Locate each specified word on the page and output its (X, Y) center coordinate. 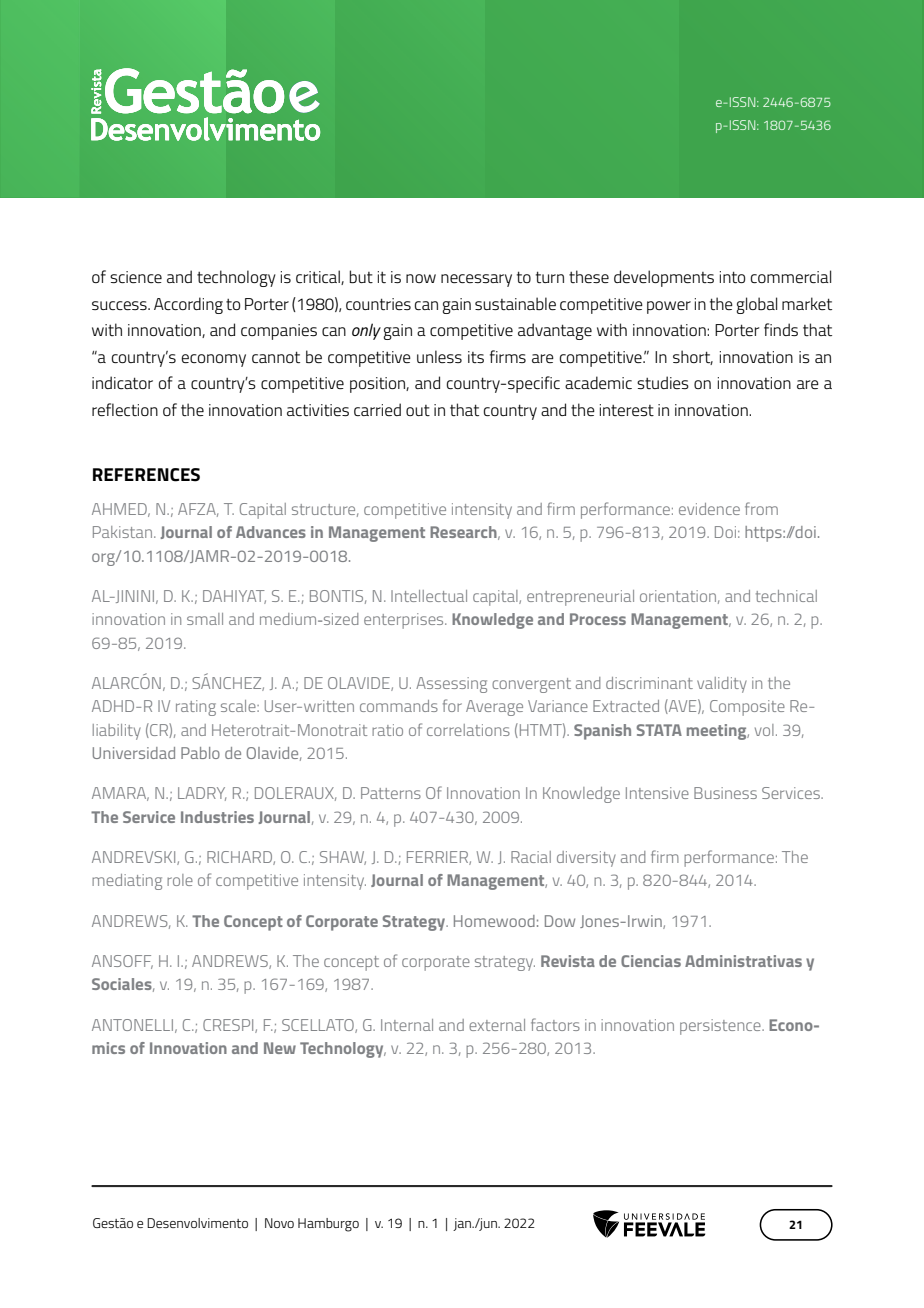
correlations (468, 730)
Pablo (200, 753)
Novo (279, 1223)
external (497, 1025)
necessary (476, 280)
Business (725, 793)
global (756, 305)
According (188, 305)
